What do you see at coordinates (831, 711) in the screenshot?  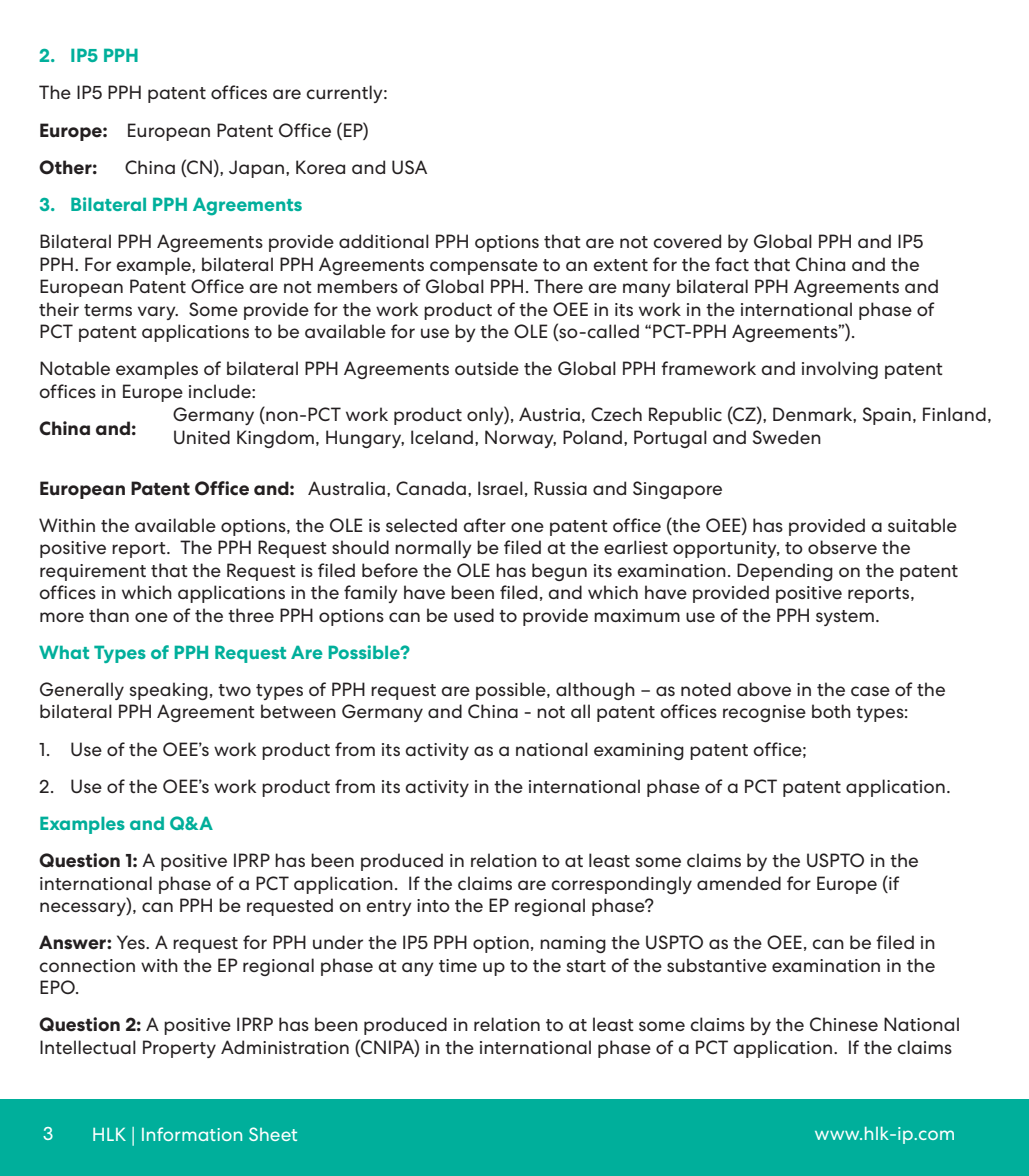 I see `both` at bounding box center [831, 711].
